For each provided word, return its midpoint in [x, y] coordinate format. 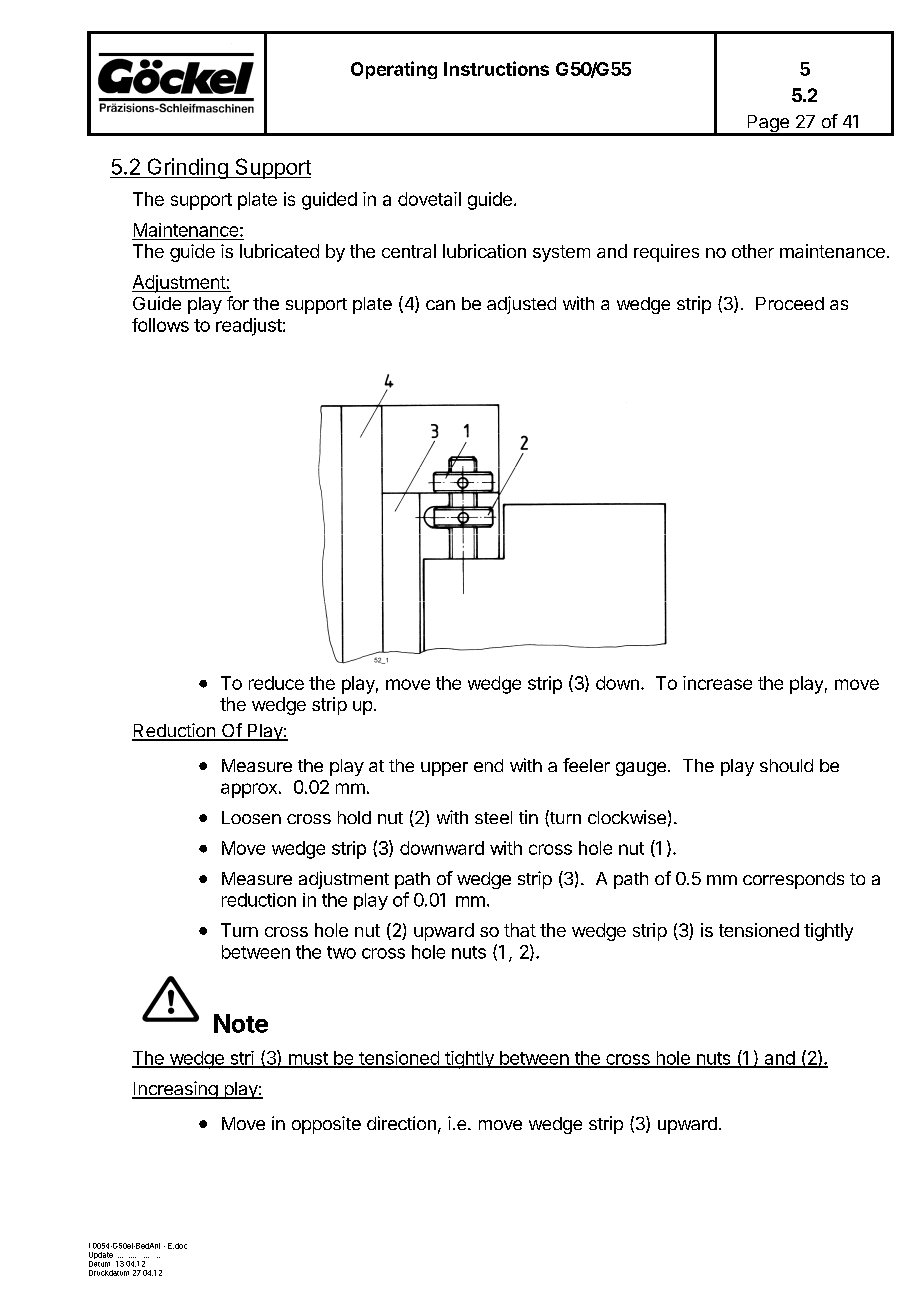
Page [768, 125]
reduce [276, 683]
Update [101, 1257]
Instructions [496, 68]
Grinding [187, 168]
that [520, 930]
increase [717, 683]
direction [401, 1123]
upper [444, 769]
